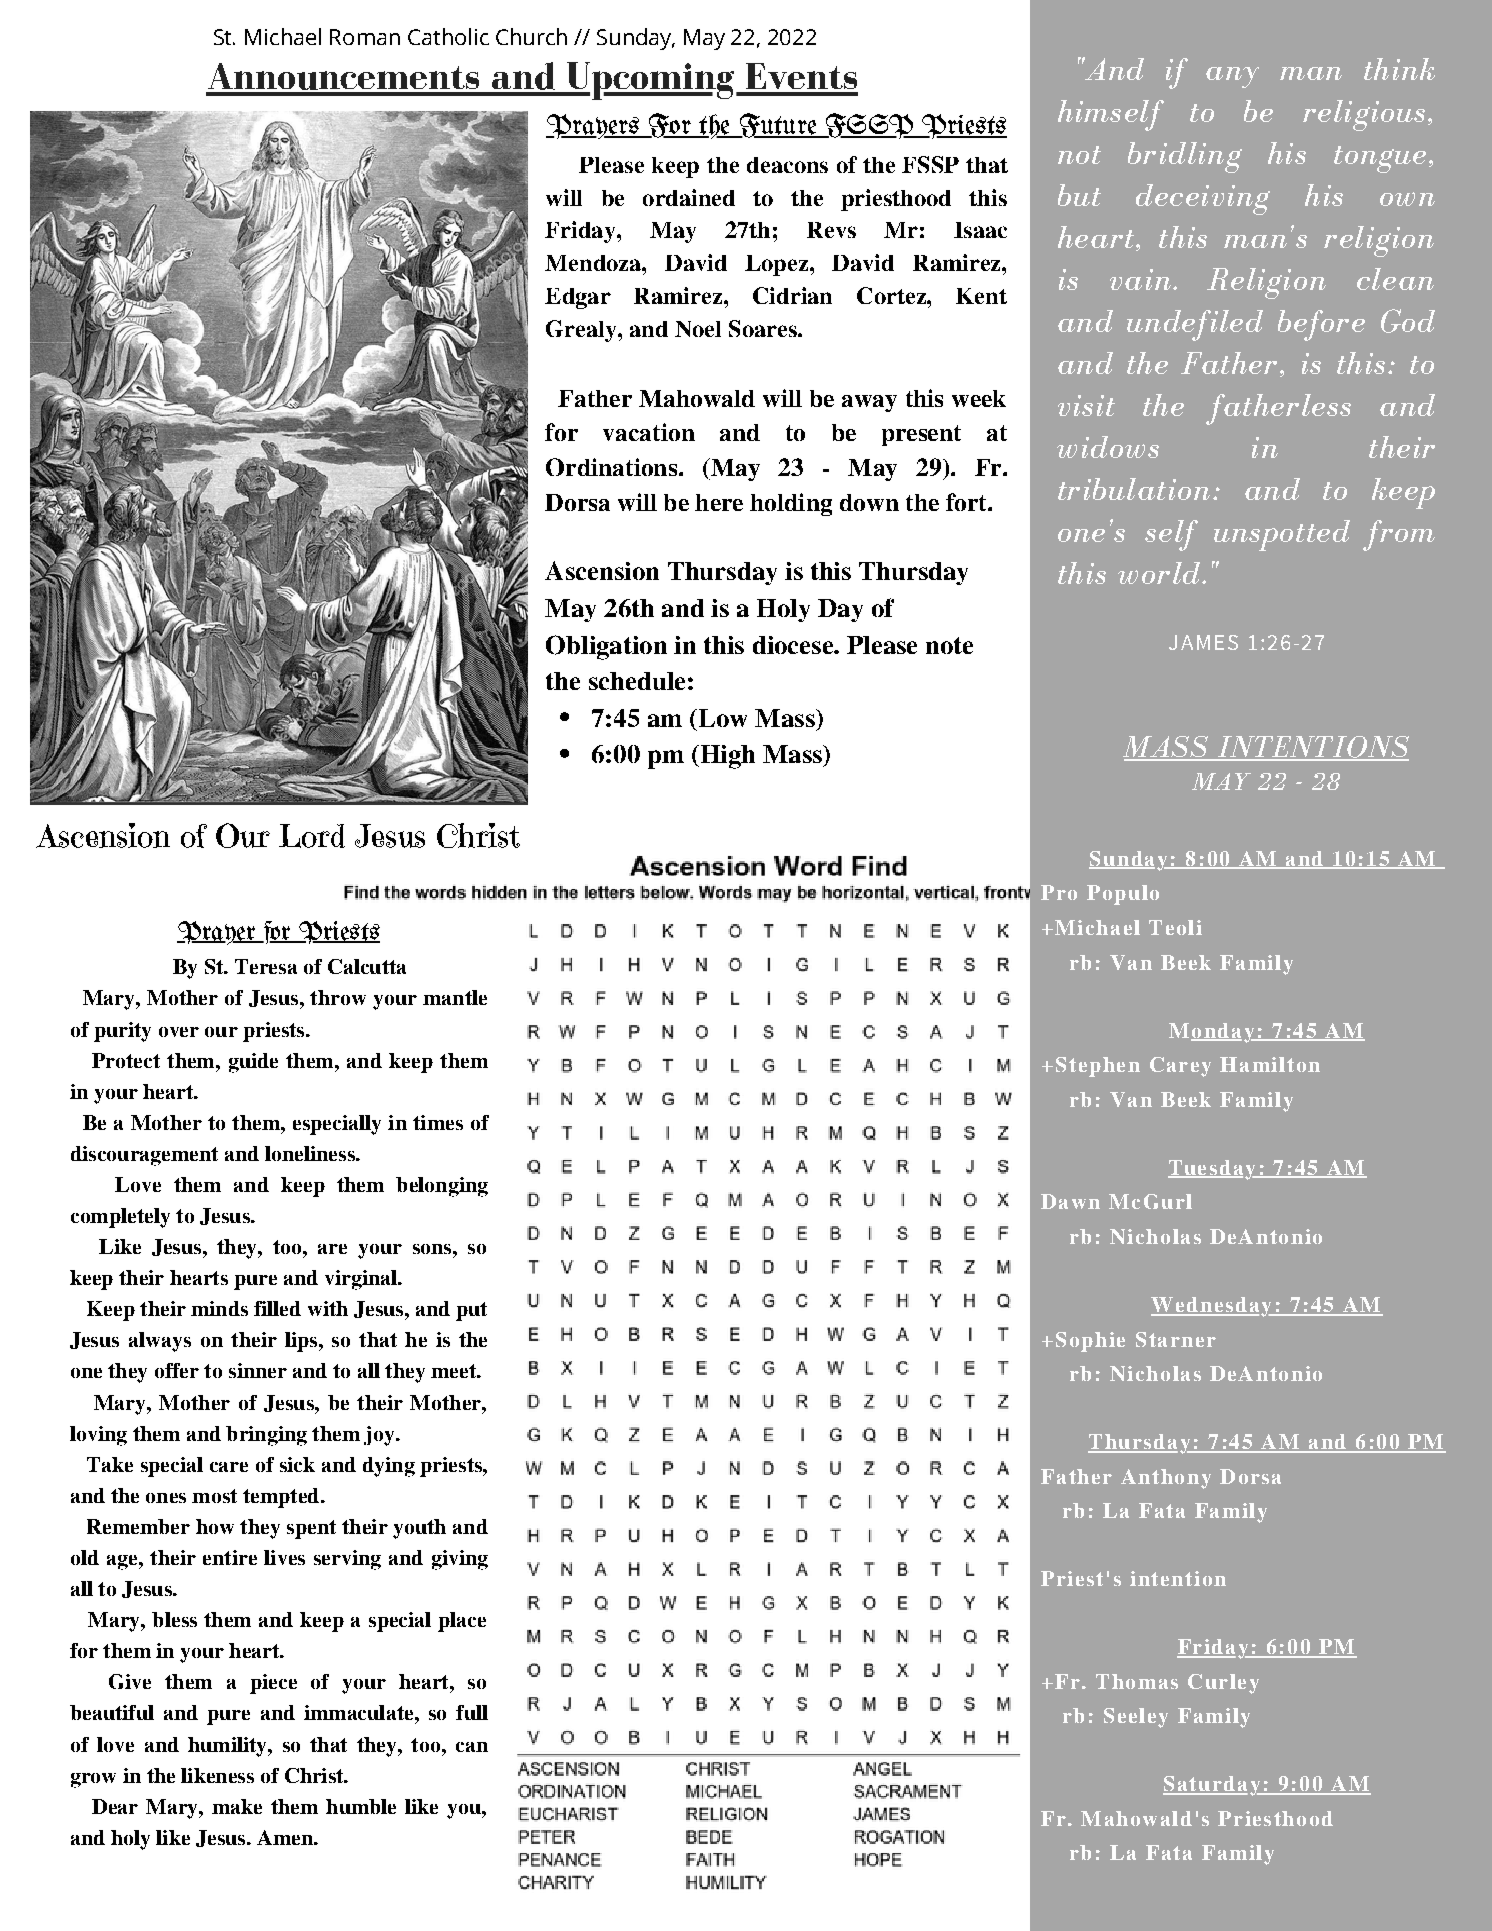  I want to click on Teresa, so click(266, 966).
